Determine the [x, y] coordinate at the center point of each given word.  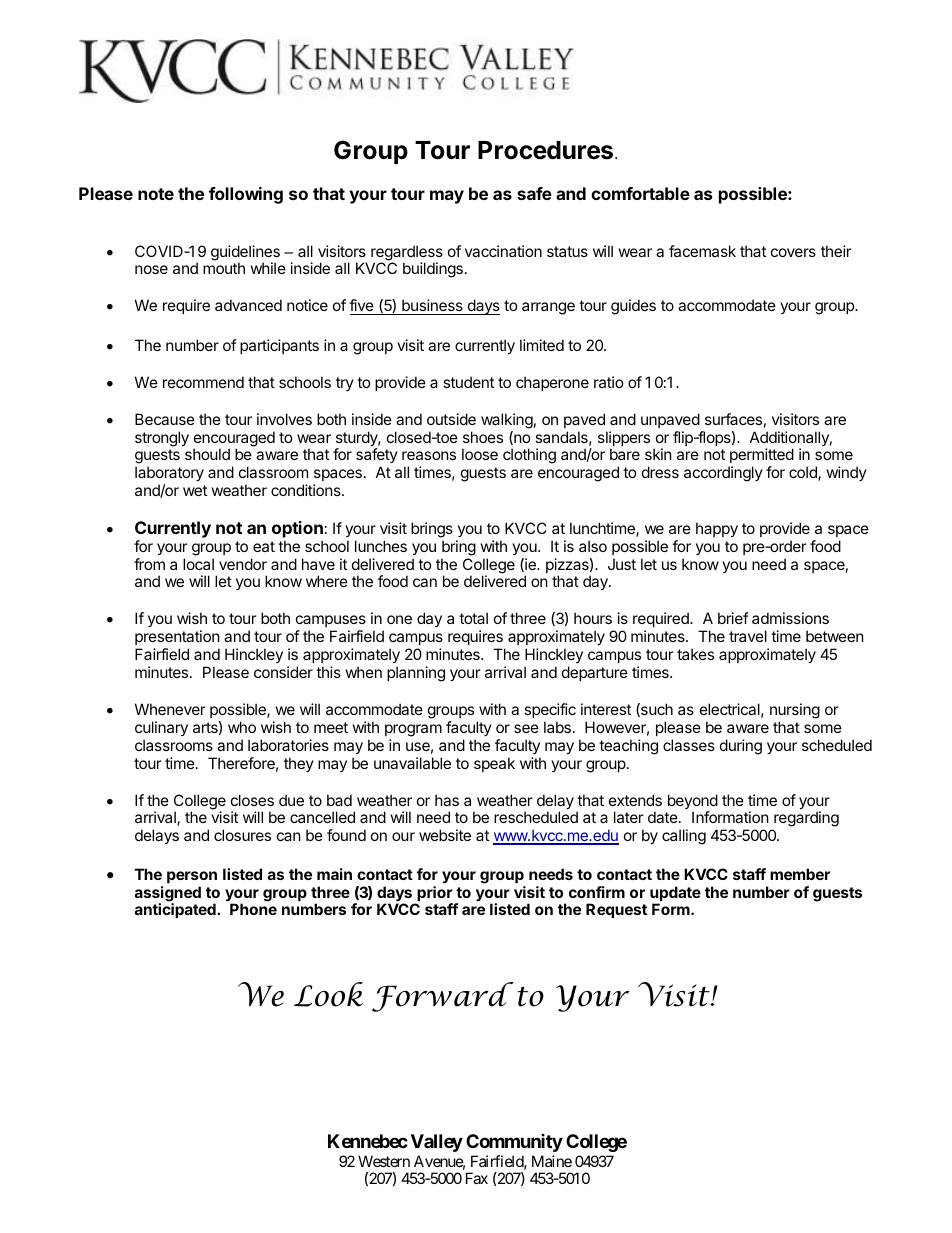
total [473, 618]
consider [283, 672]
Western [384, 1161]
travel [748, 636]
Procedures [547, 150]
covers [793, 252]
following [246, 195]
